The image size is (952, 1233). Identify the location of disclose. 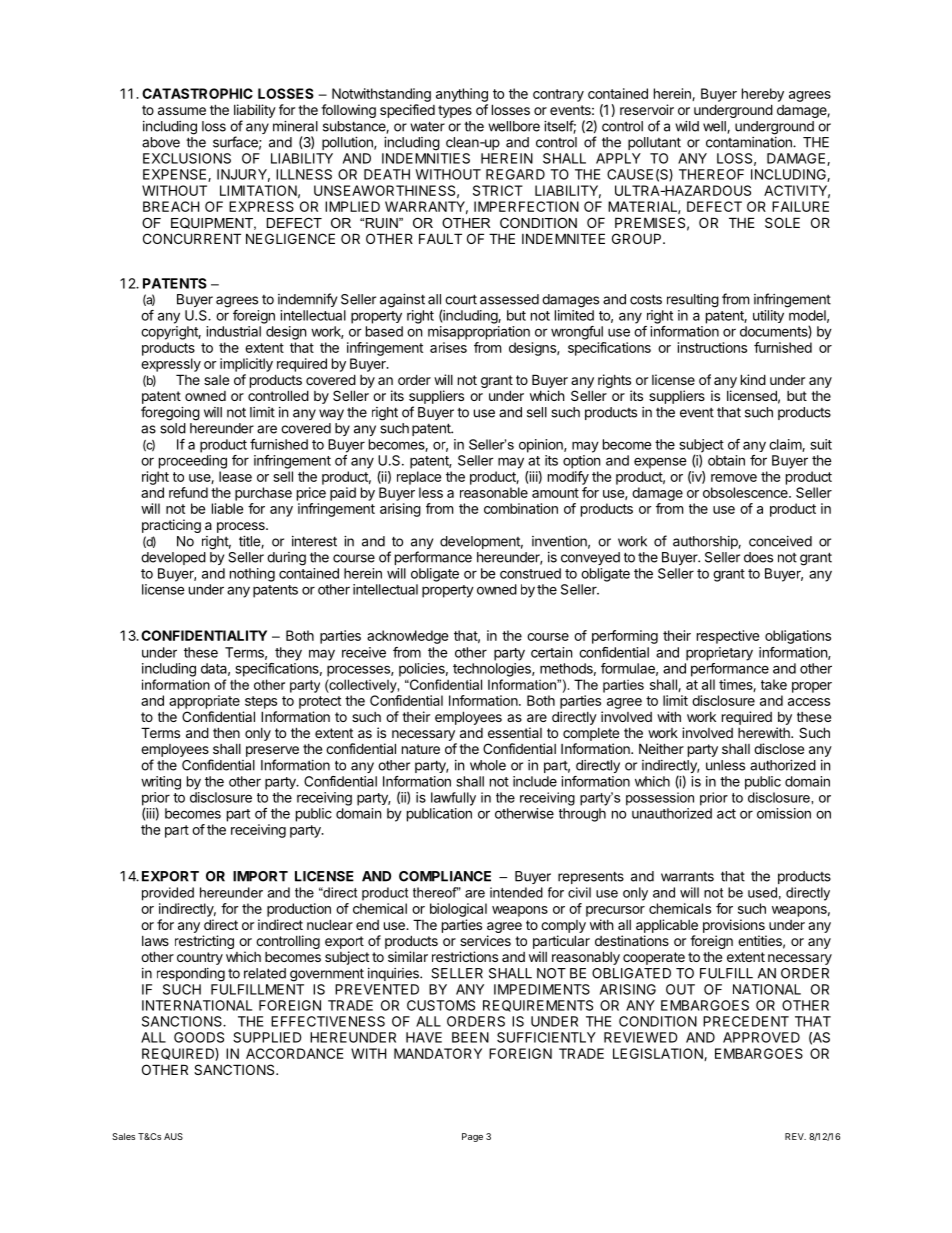
(779, 748).
